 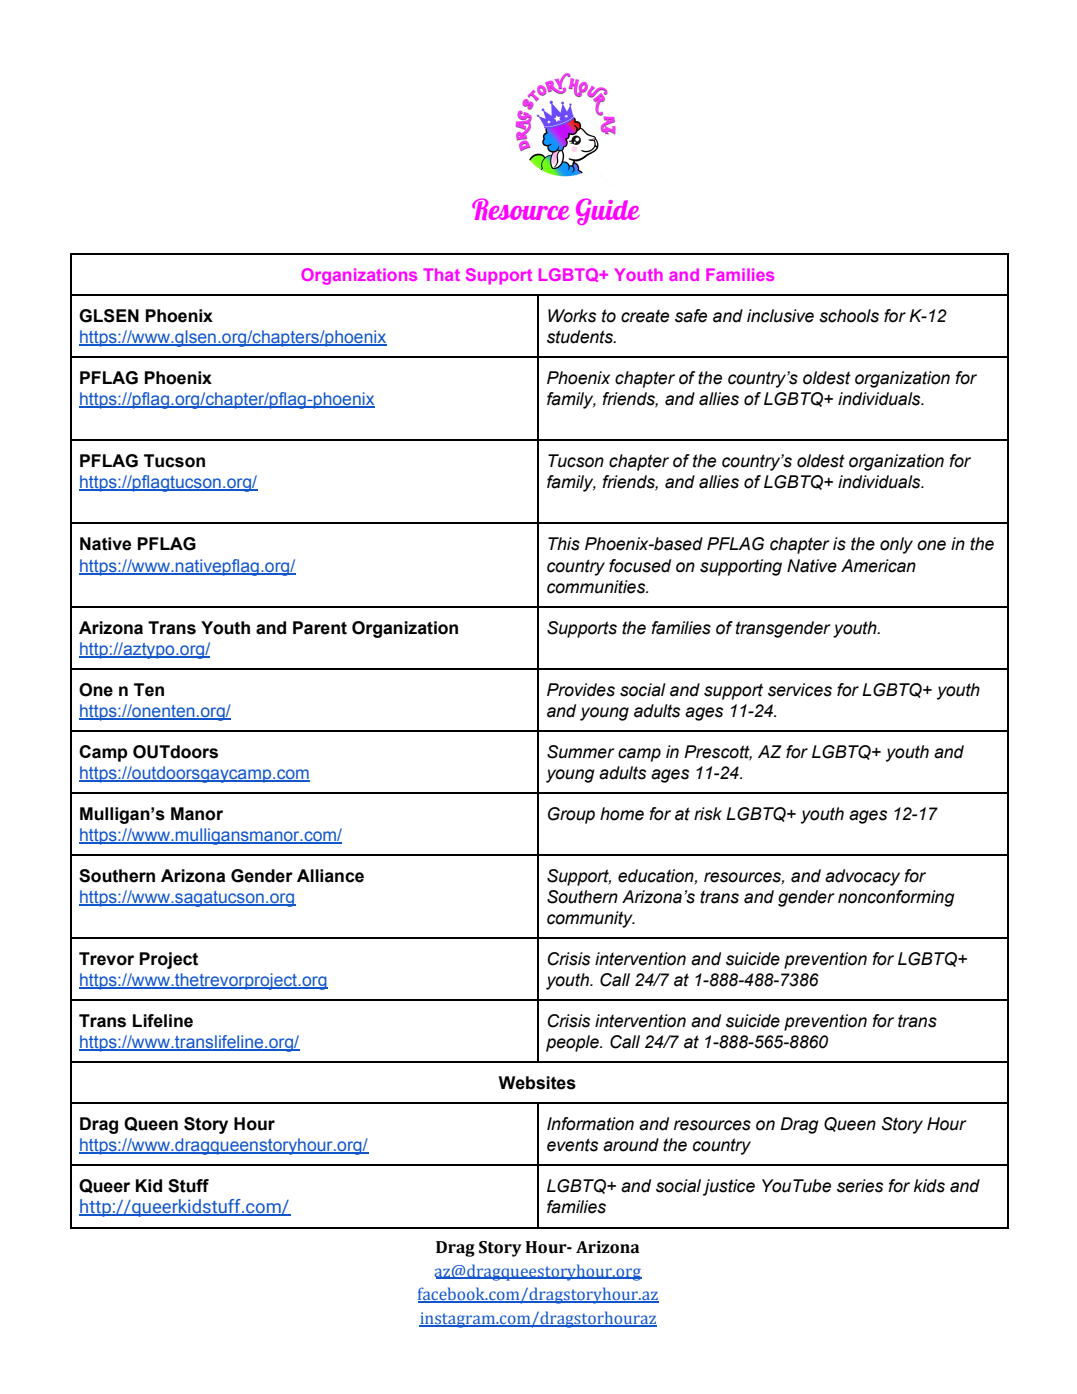 I want to click on services, so click(x=800, y=690).
